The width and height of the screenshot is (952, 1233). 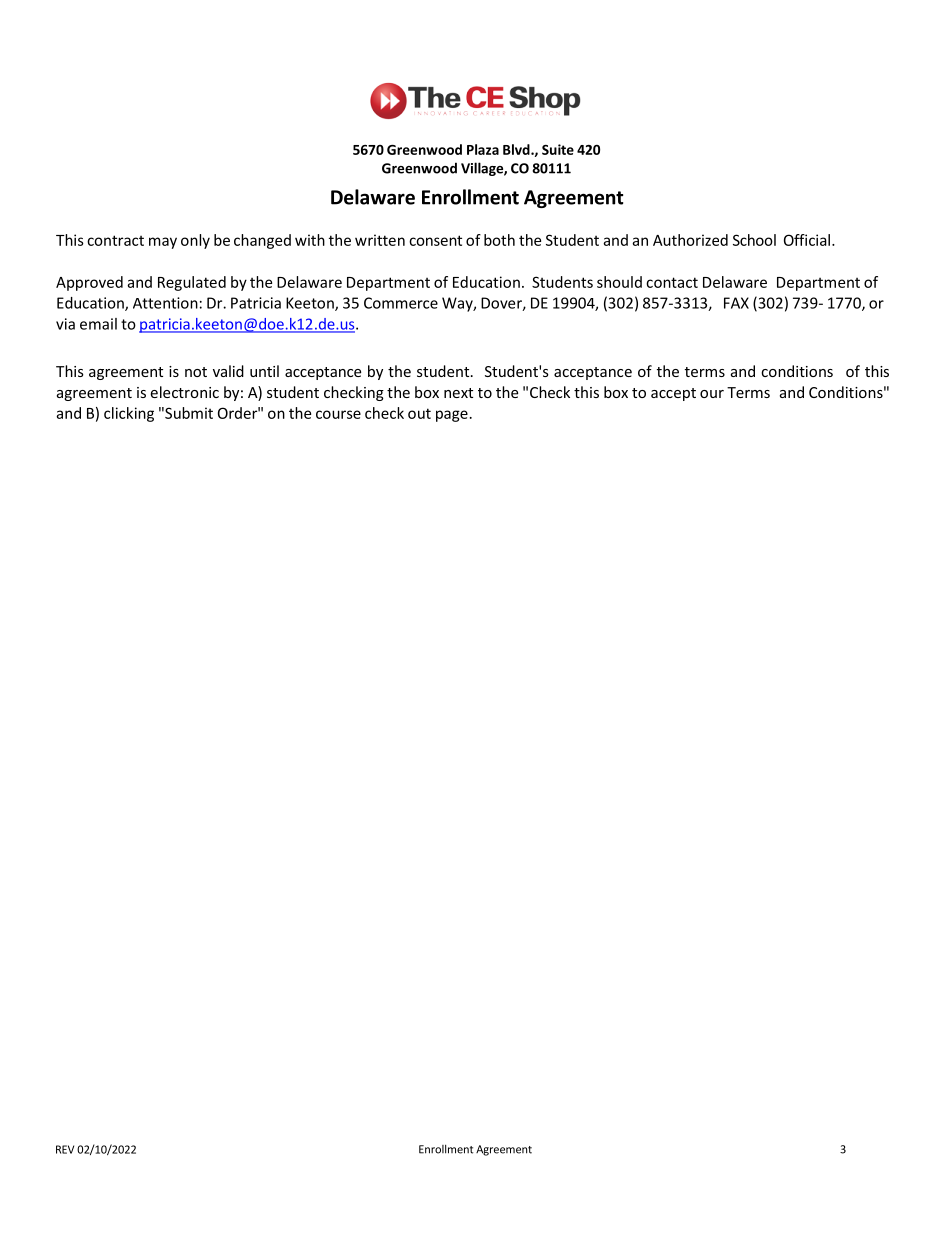 I want to click on out, so click(x=419, y=413).
